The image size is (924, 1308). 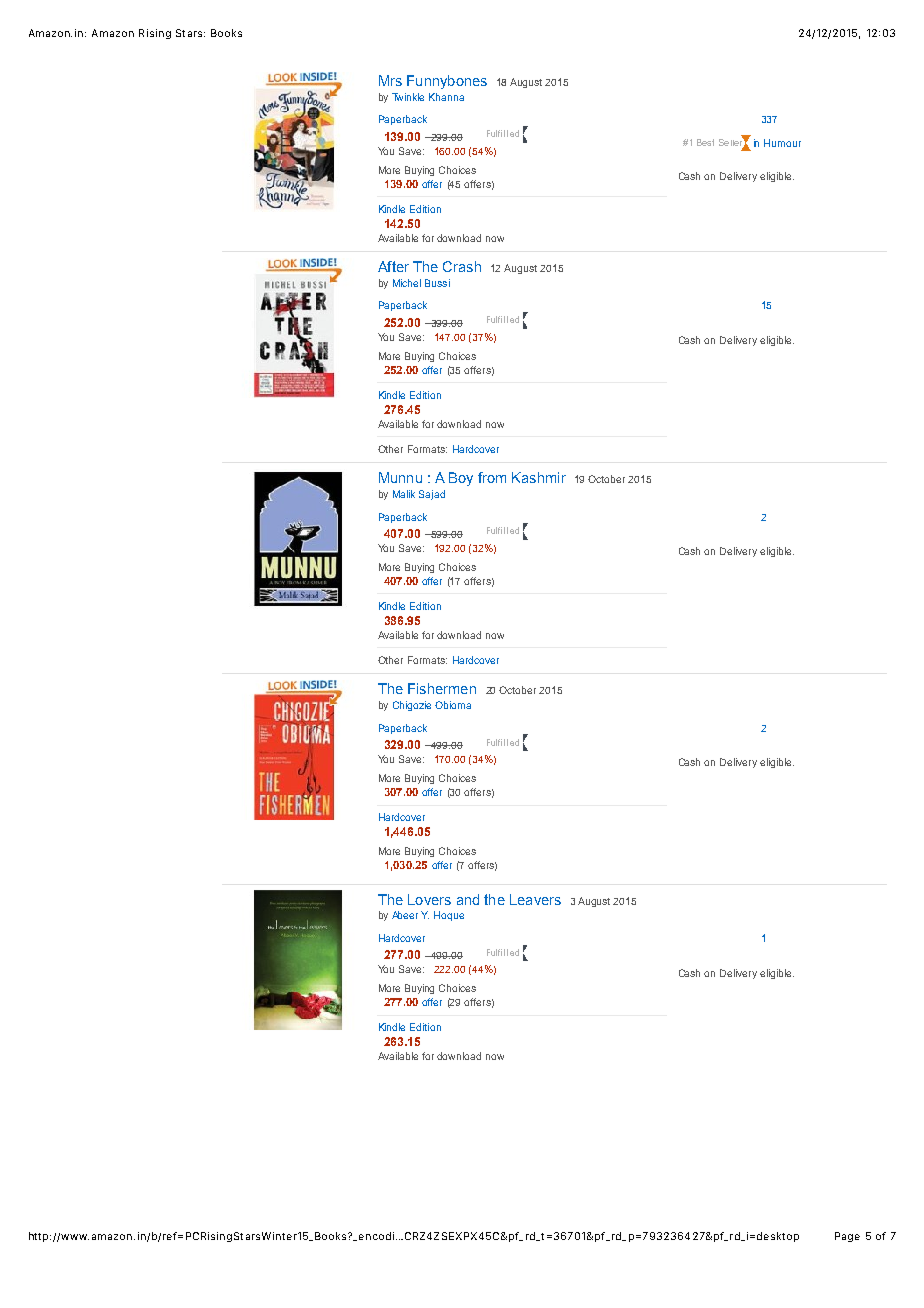 What do you see at coordinates (446, 97) in the screenshot?
I see `Khanna` at bounding box center [446, 97].
